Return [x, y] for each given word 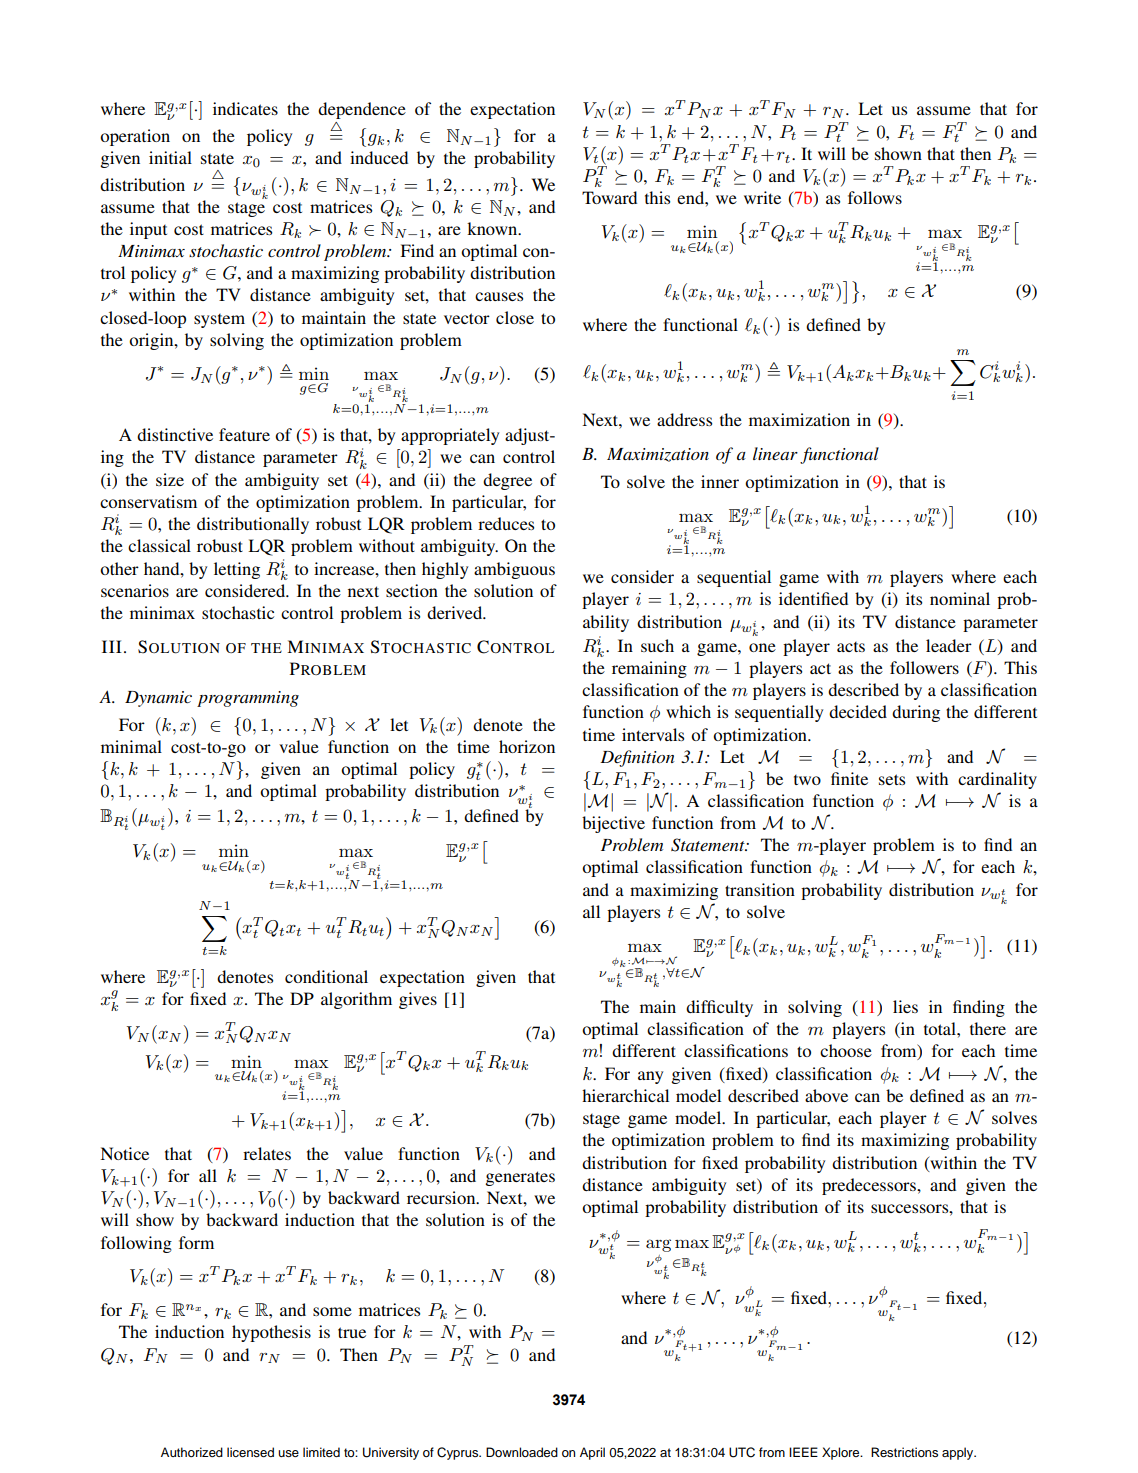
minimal [131, 746]
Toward [609, 197]
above [826, 1095]
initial [170, 157]
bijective [613, 824]
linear [775, 453]
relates [267, 1153]
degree [507, 481]
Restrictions [904, 1452]
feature [244, 434]
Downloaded [522, 1452]
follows [875, 197]
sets [892, 779]
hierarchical [625, 1095]
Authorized [192, 1452]
